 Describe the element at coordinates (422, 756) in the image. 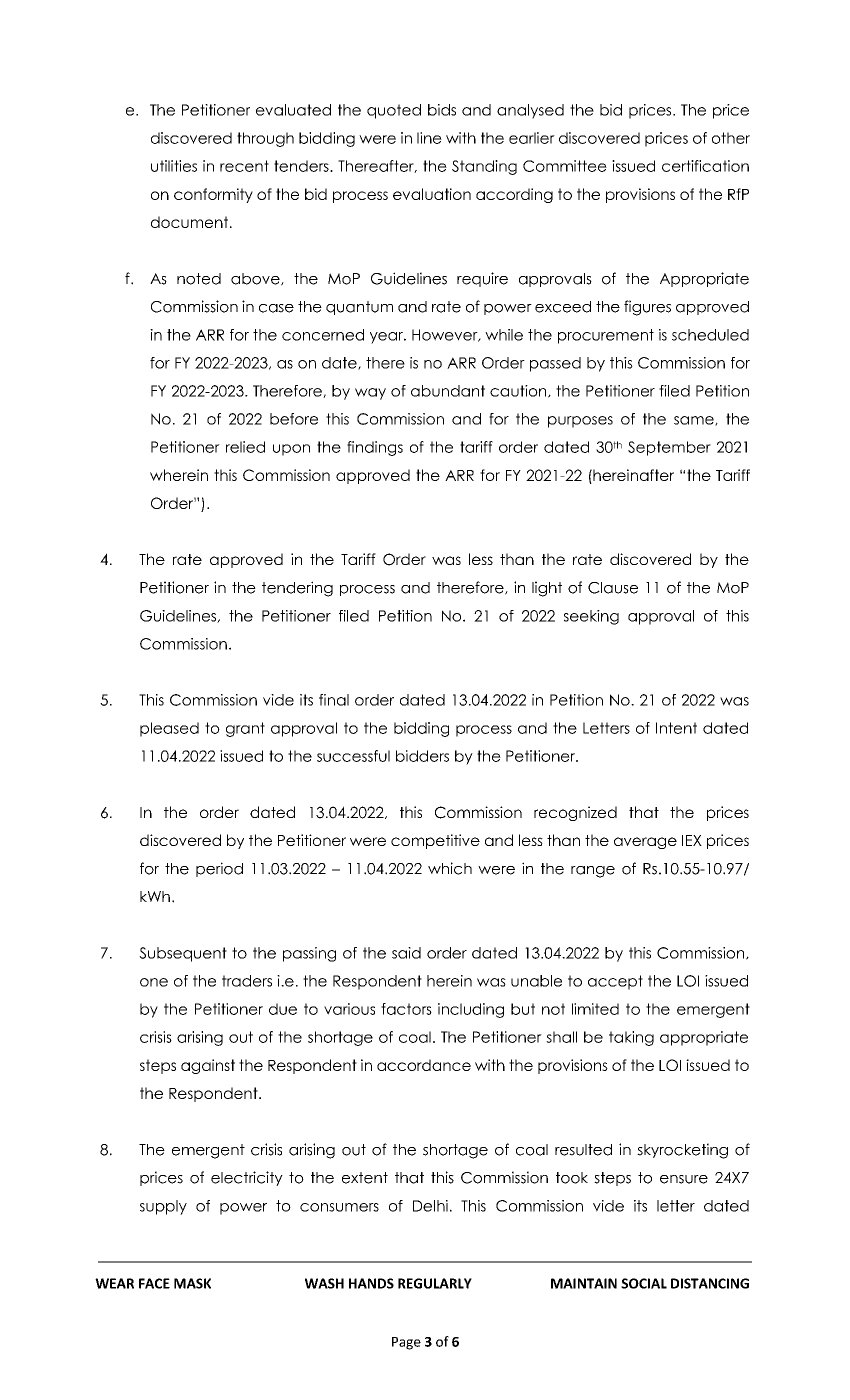

I see `bidders` at that location.
